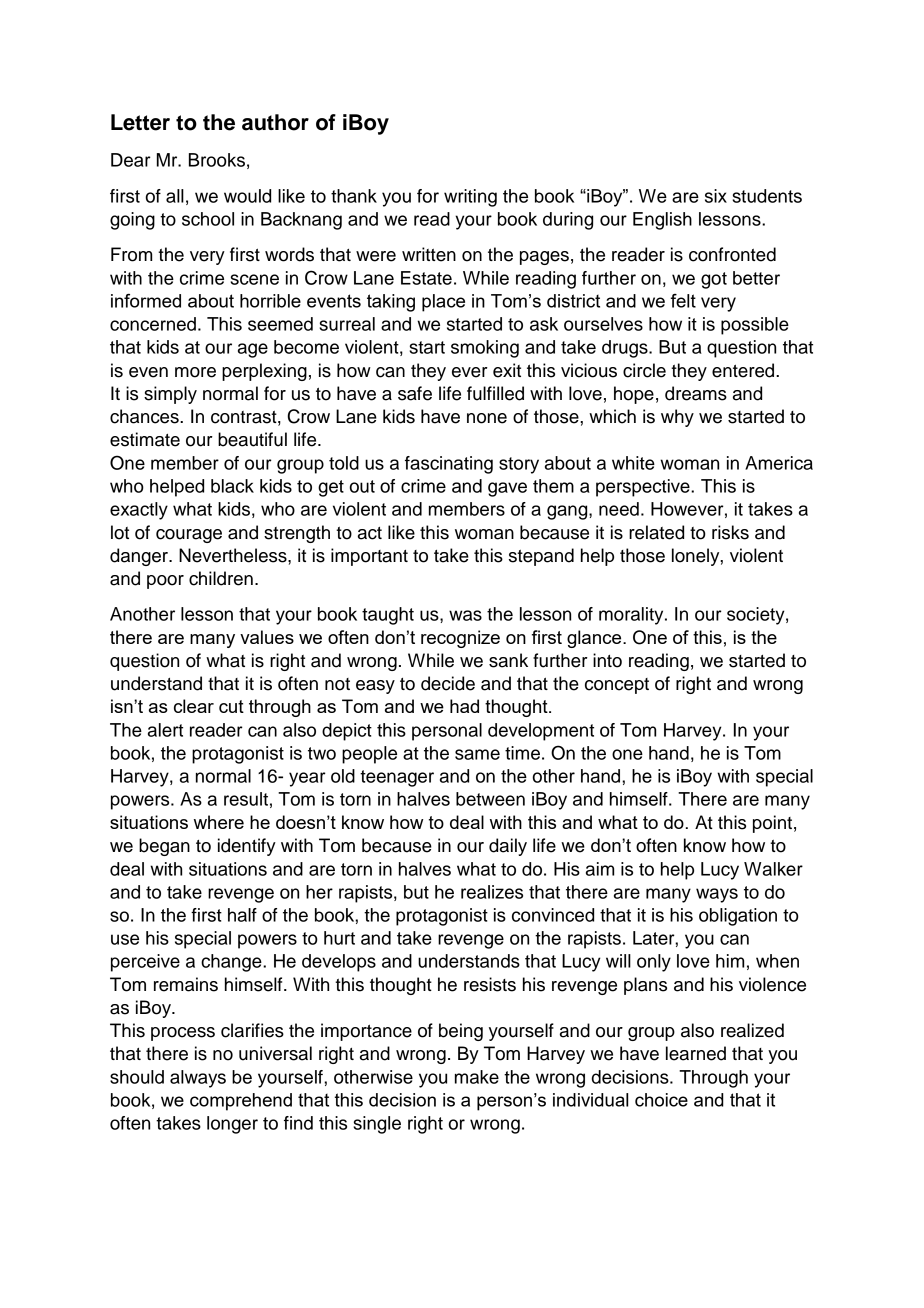  Describe the element at coordinates (221, 578) in the page. I see `children` at that location.
